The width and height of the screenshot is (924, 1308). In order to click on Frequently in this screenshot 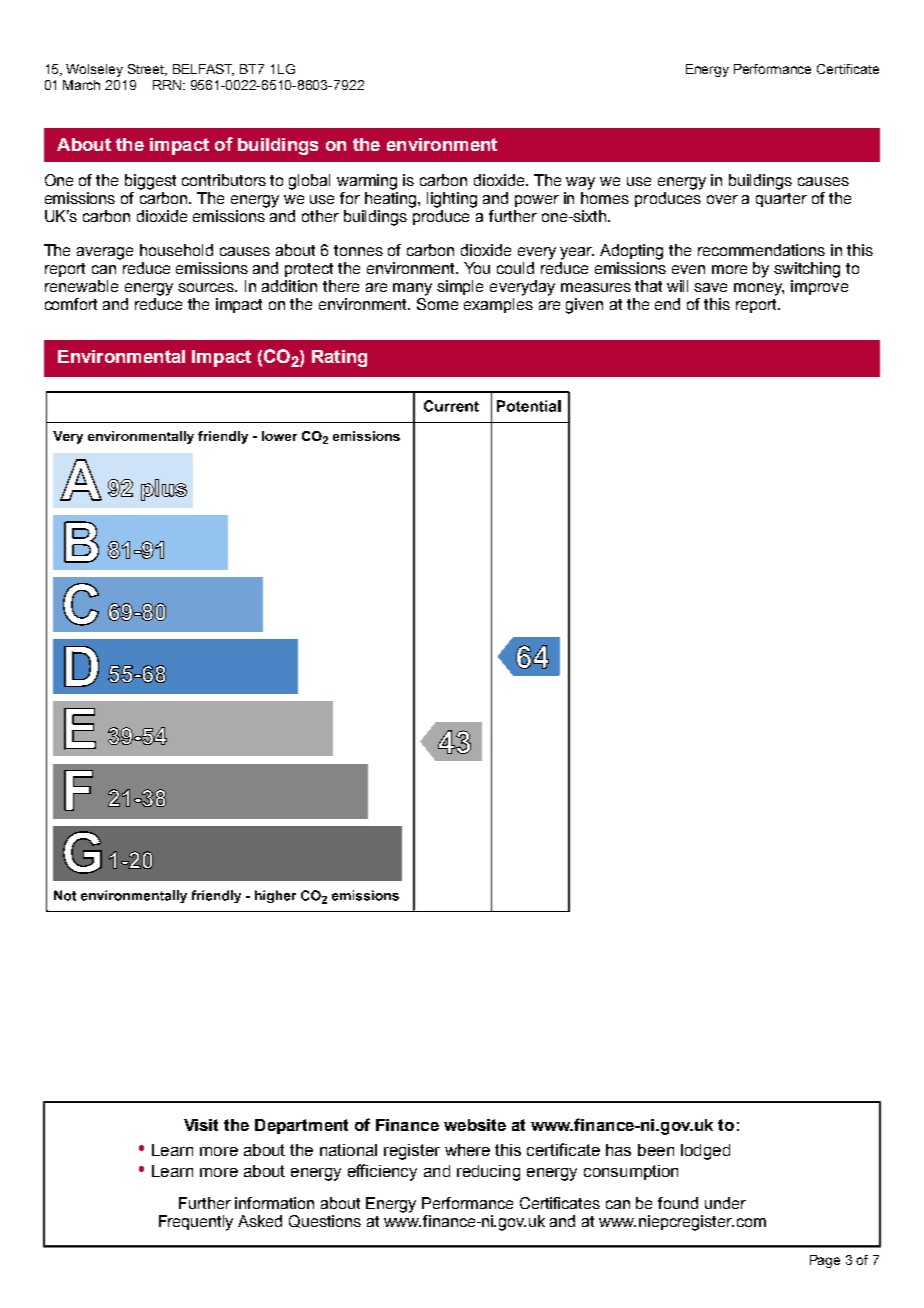, I will do `click(196, 1223)`.
